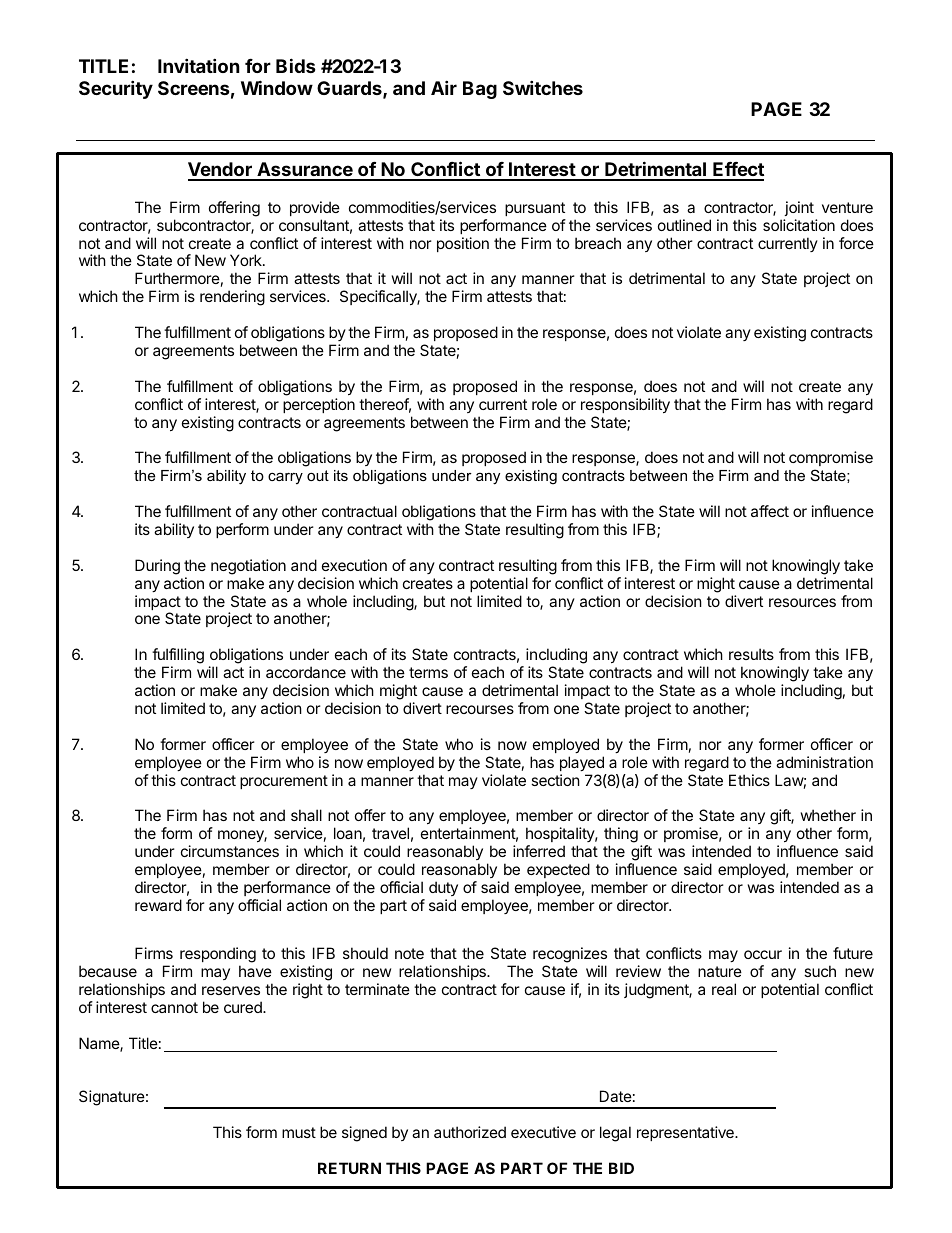  I want to click on responsibility, so click(625, 405).
